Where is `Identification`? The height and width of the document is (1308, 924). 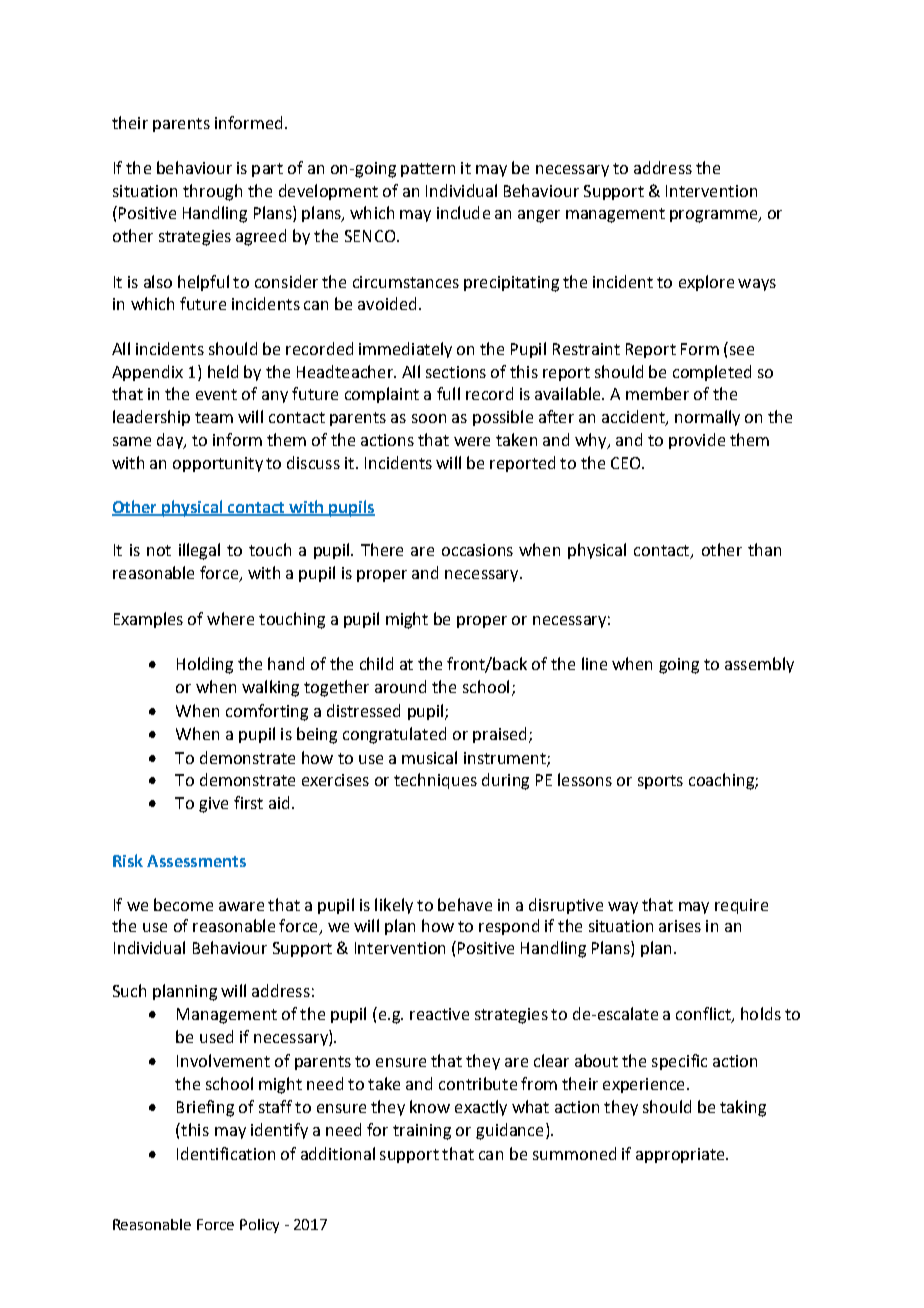 Identification is located at coordinates (226, 1153).
